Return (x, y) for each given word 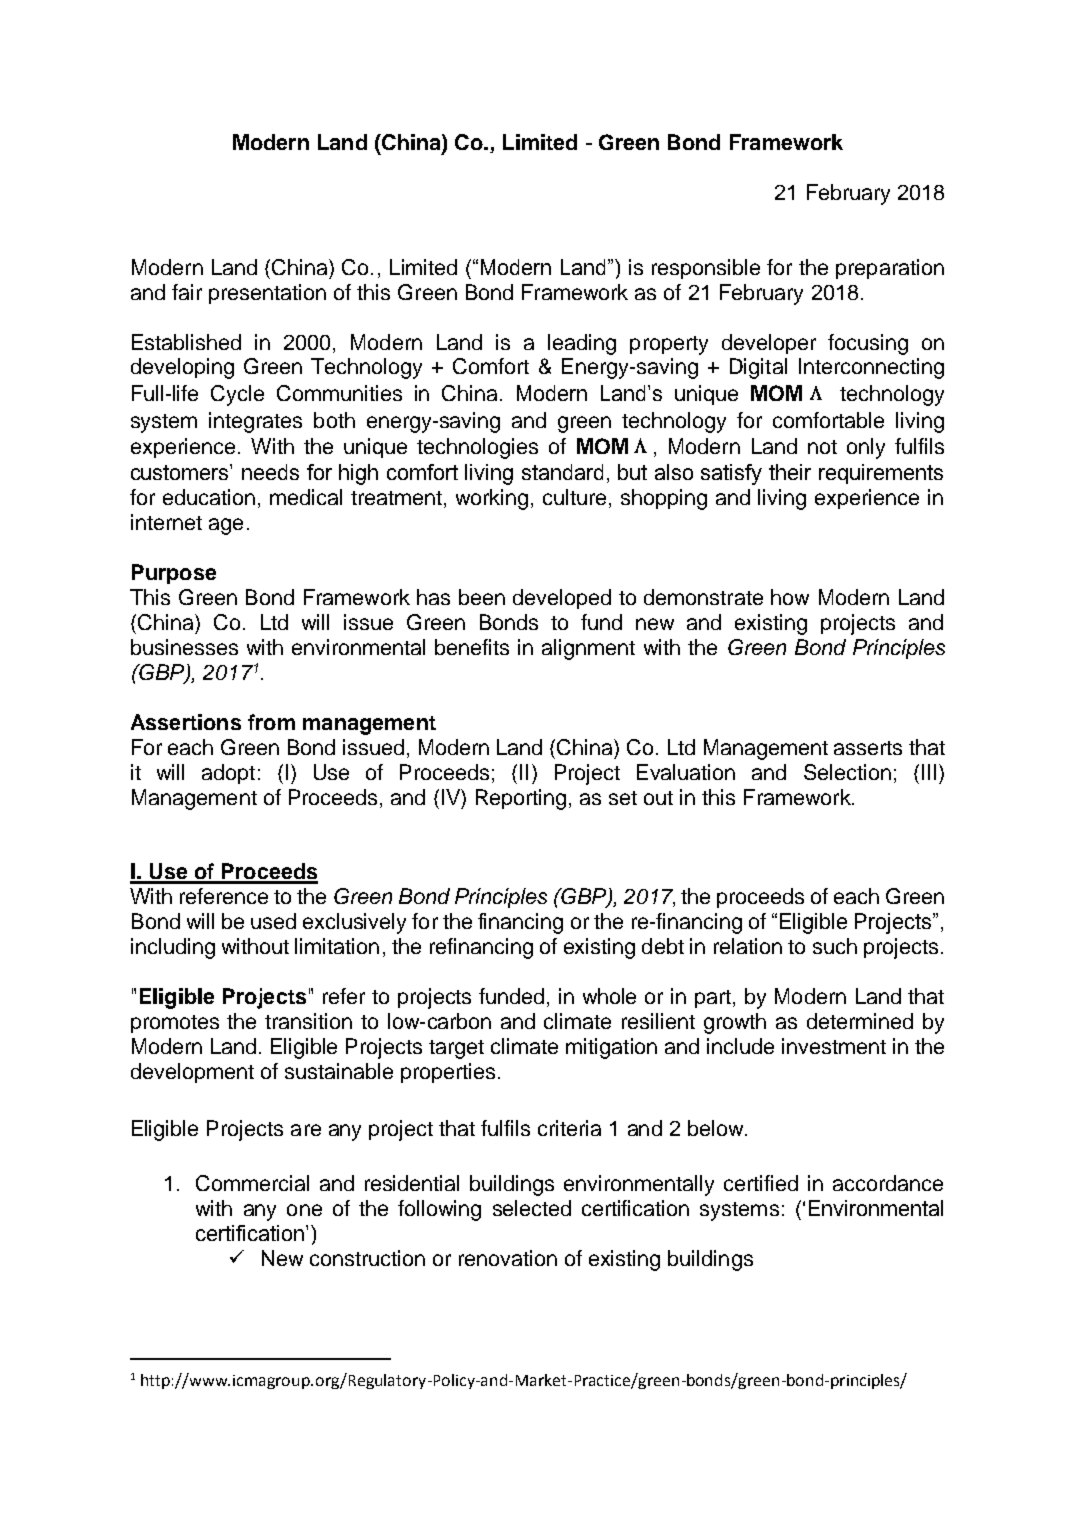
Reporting (521, 799)
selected (532, 1208)
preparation (890, 269)
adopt (228, 774)
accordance (888, 1183)
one (304, 1210)
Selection (847, 772)
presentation (267, 294)
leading (582, 344)
